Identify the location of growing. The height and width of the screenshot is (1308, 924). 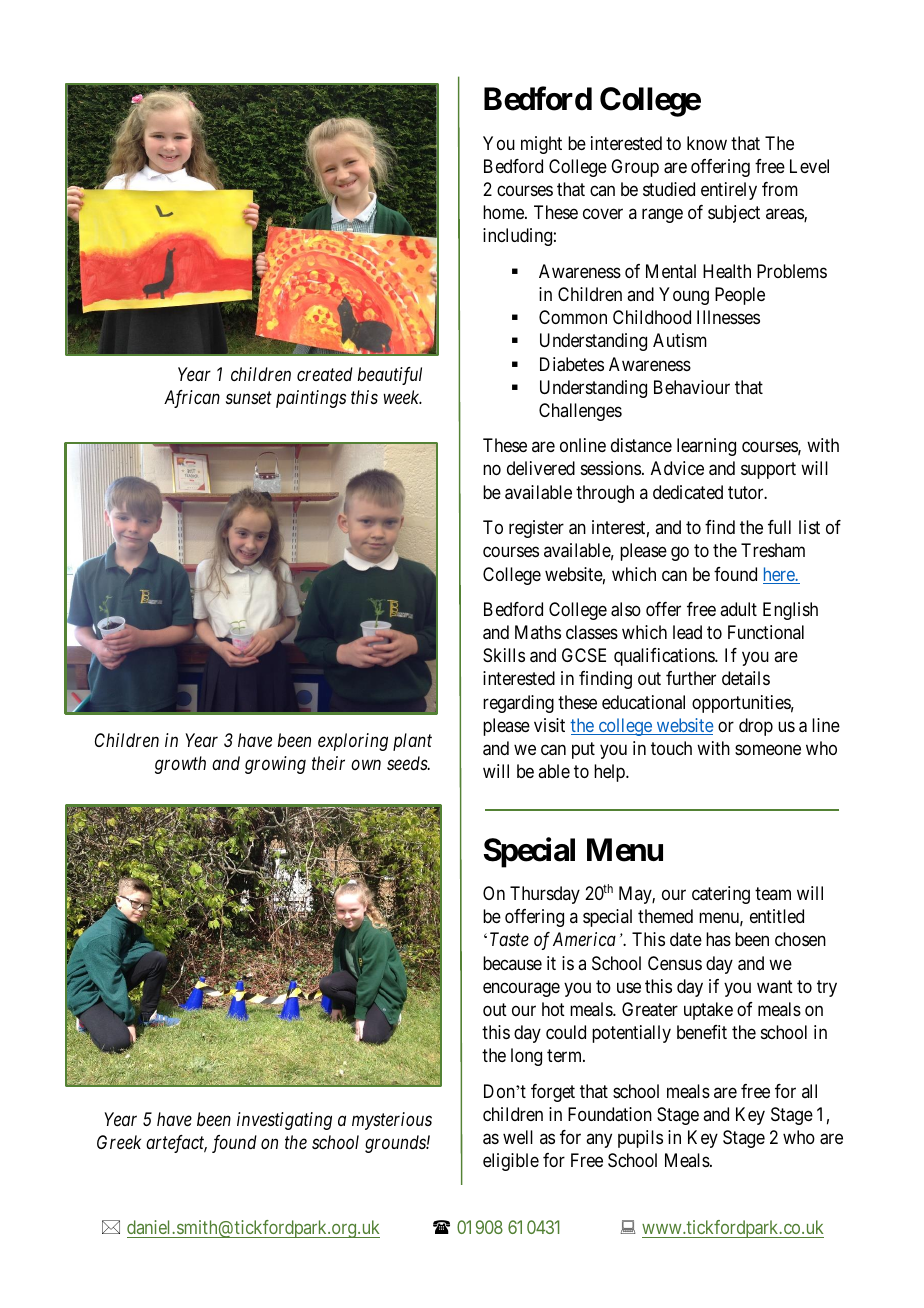
(275, 765).
